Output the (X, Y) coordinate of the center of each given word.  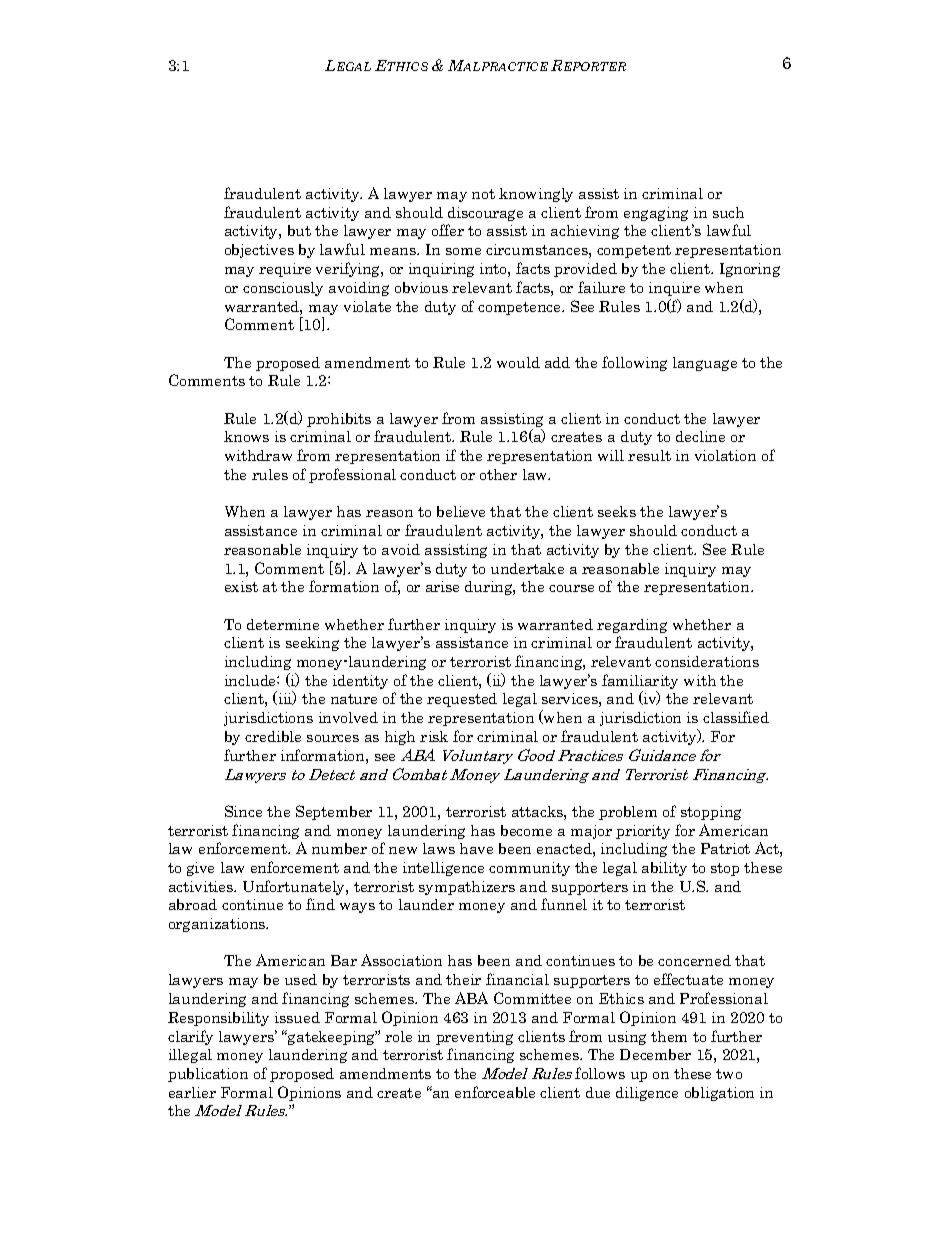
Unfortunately (295, 887)
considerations (707, 661)
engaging (656, 214)
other (498, 474)
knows (246, 436)
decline (700, 436)
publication (208, 1075)
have (476, 848)
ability (664, 869)
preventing (474, 1038)
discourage (485, 214)
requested (462, 700)
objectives (259, 251)
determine (283, 624)
